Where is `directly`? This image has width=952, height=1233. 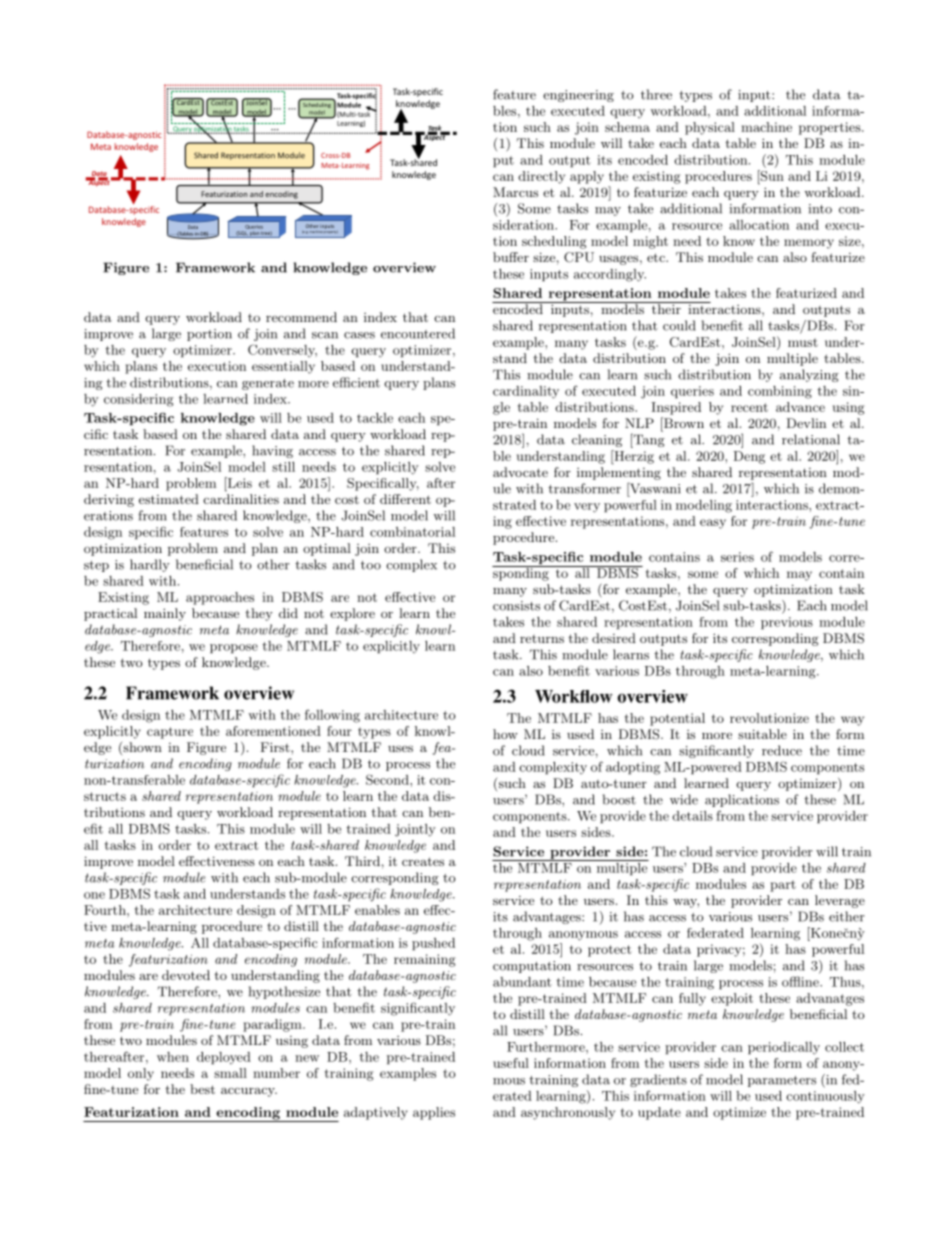 directly is located at coordinates (541, 177).
